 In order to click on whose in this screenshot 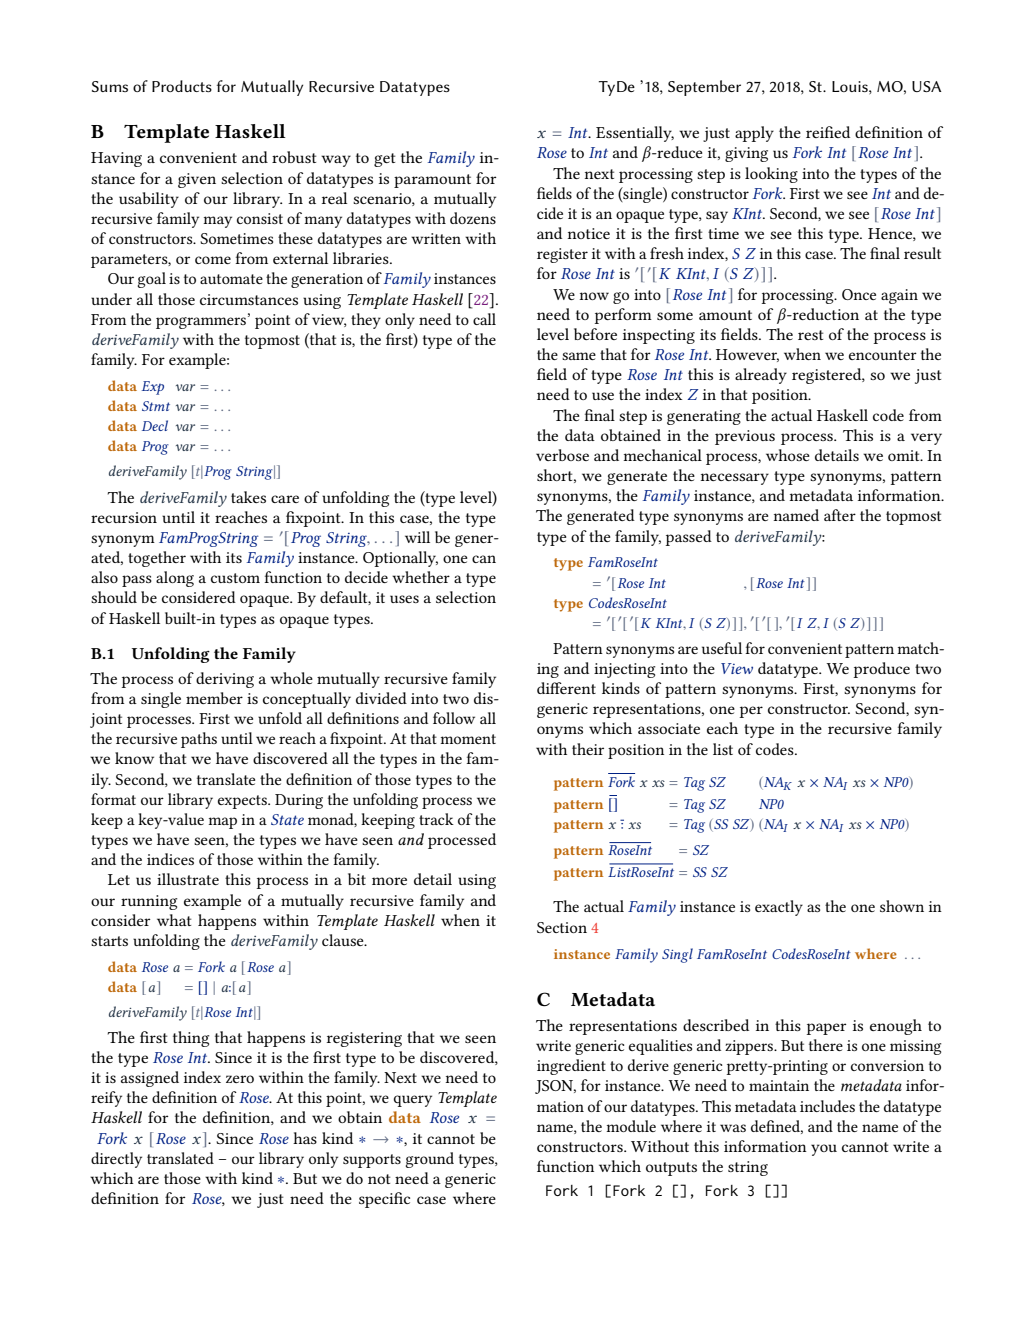, I will do `click(788, 455)`.
